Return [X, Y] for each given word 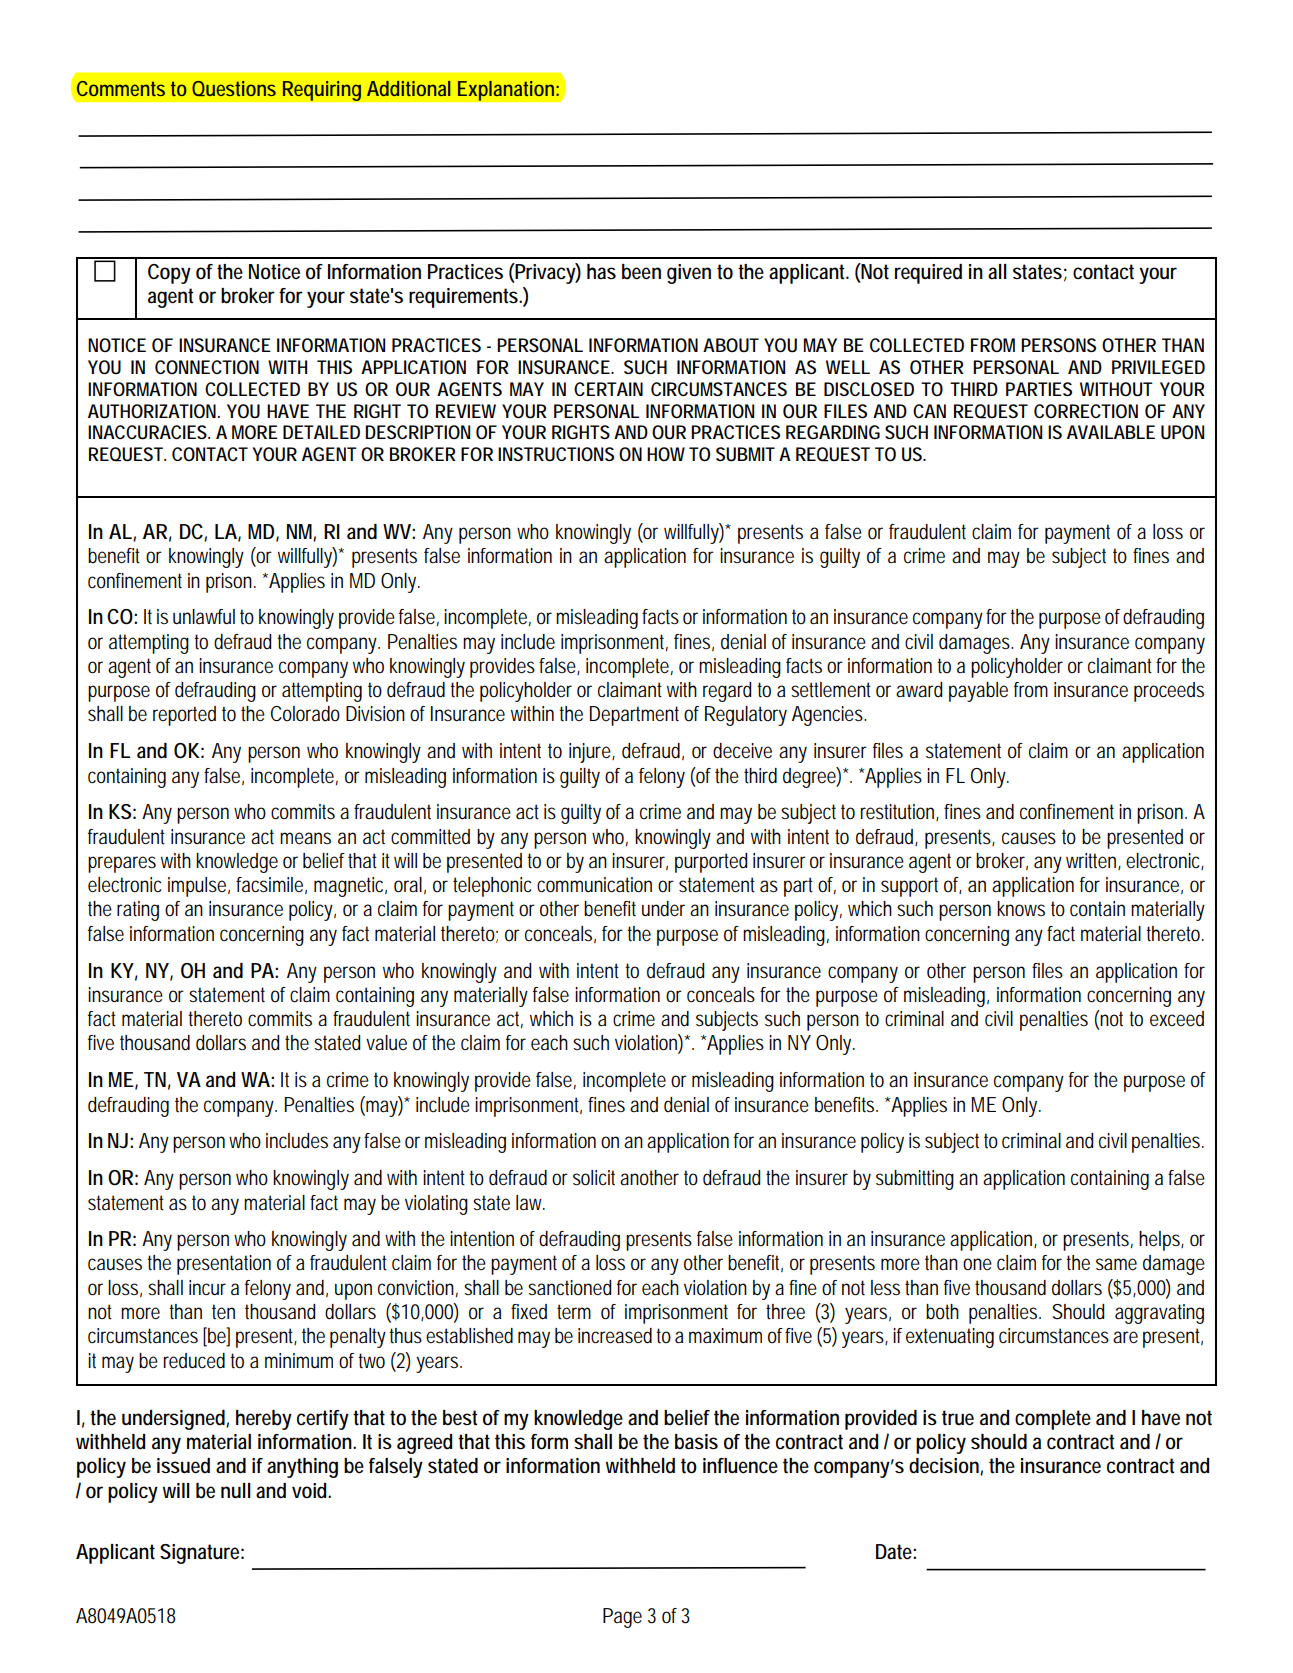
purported [711, 863]
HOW [668, 454]
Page [622, 1618]
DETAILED [321, 432]
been [641, 272]
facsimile [271, 885]
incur [207, 1287]
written [1093, 861]
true [958, 1418]
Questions [234, 88]
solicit [597, 1178]
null [236, 1490]
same [1116, 1264]
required [928, 274]
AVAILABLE [1111, 432]
